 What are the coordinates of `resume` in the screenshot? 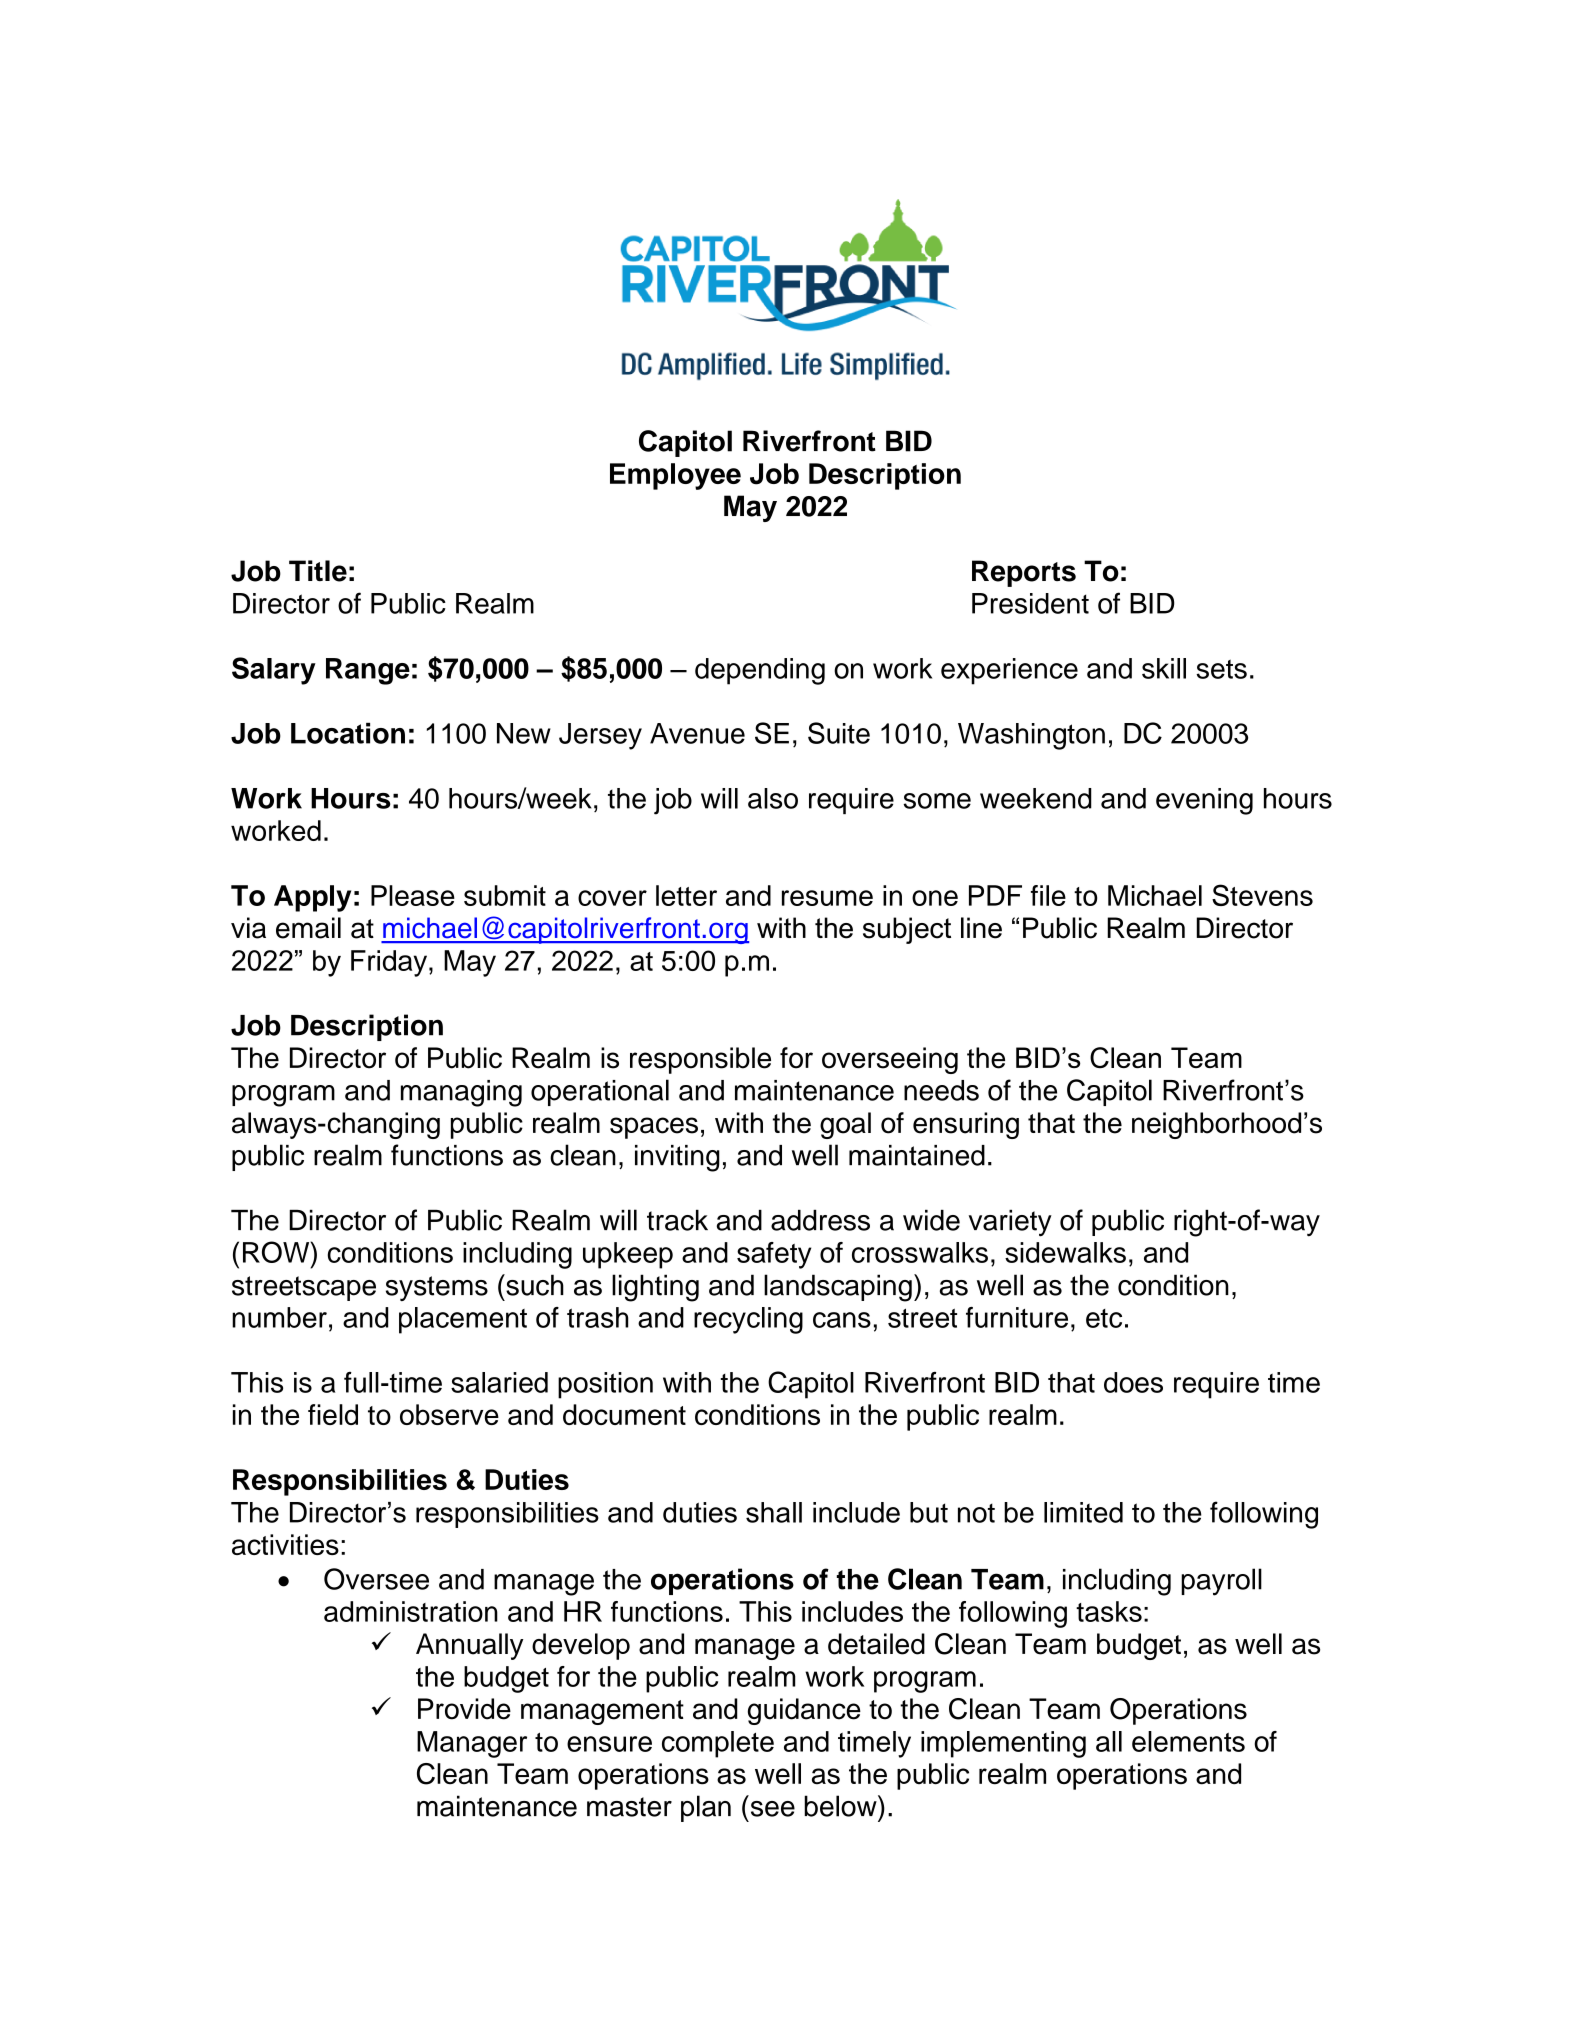 It's located at (827, 898).
